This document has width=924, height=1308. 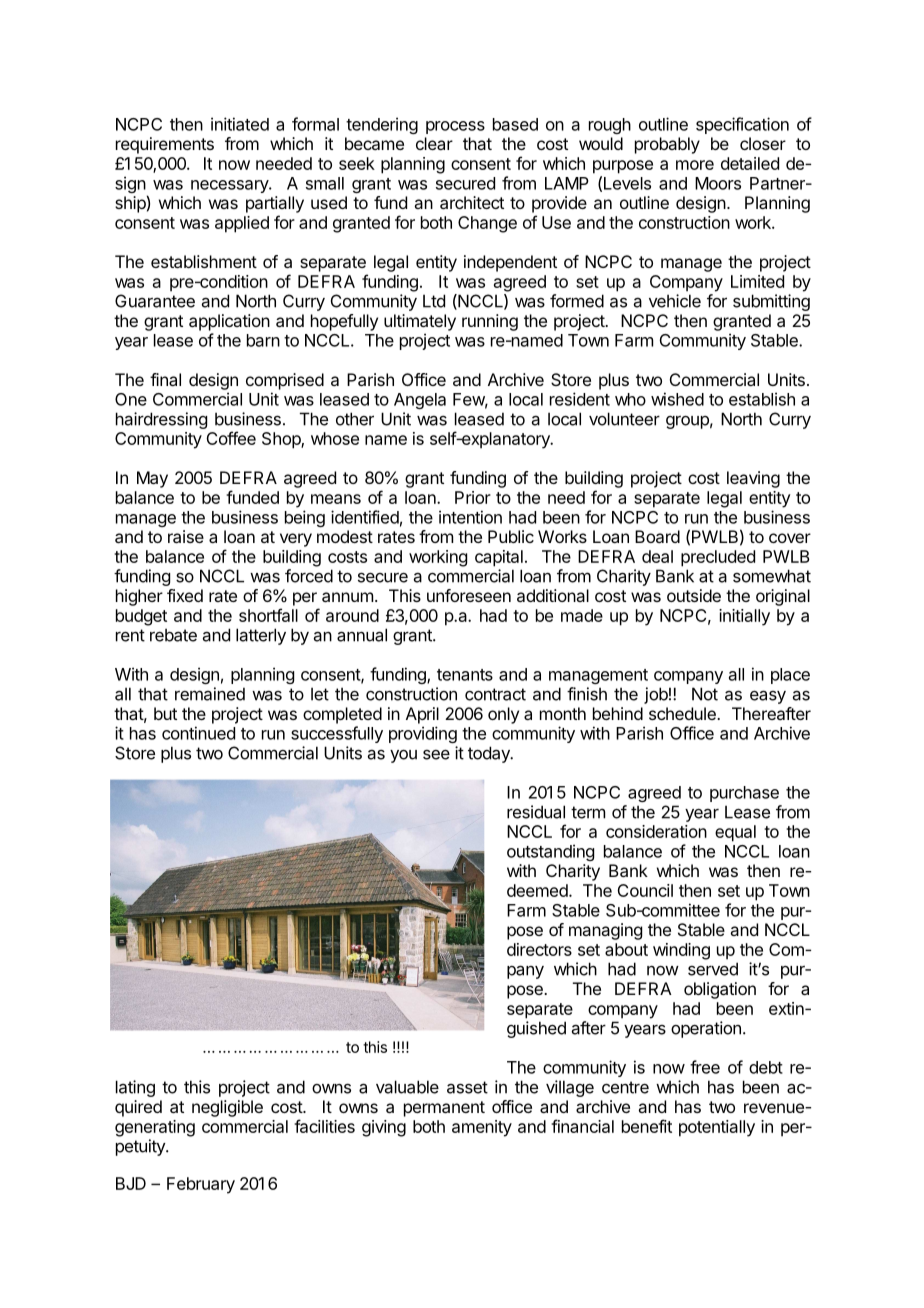 What do you see at coordinates (227, 1108) in the document?
I see `negligible` at bounding box center [227, 1108].
